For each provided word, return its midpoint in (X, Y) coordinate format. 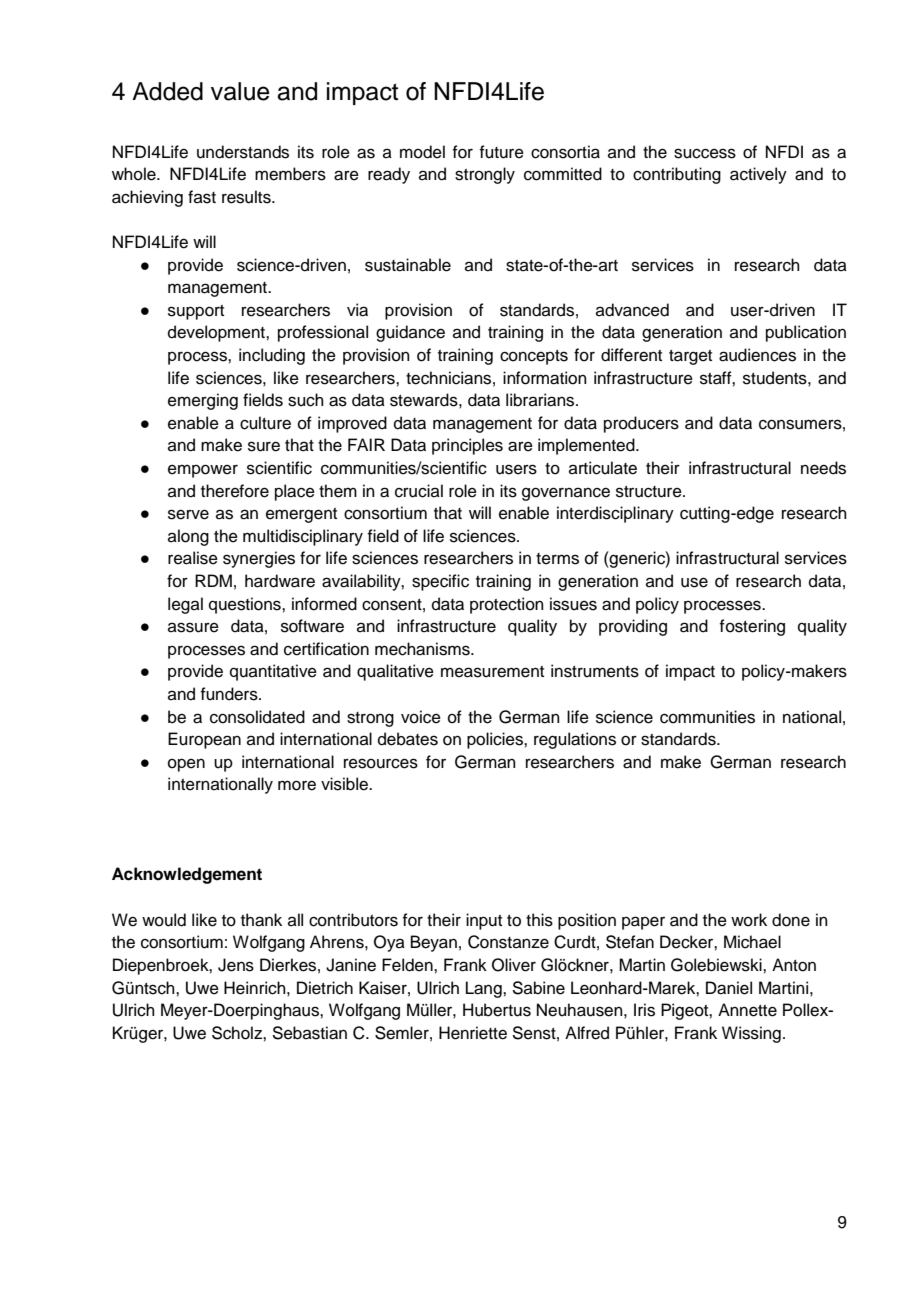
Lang (485, 989)
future (502, 152)
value (240, 91)
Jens (236, 965)
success (705, 153)
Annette (747, 1010)
